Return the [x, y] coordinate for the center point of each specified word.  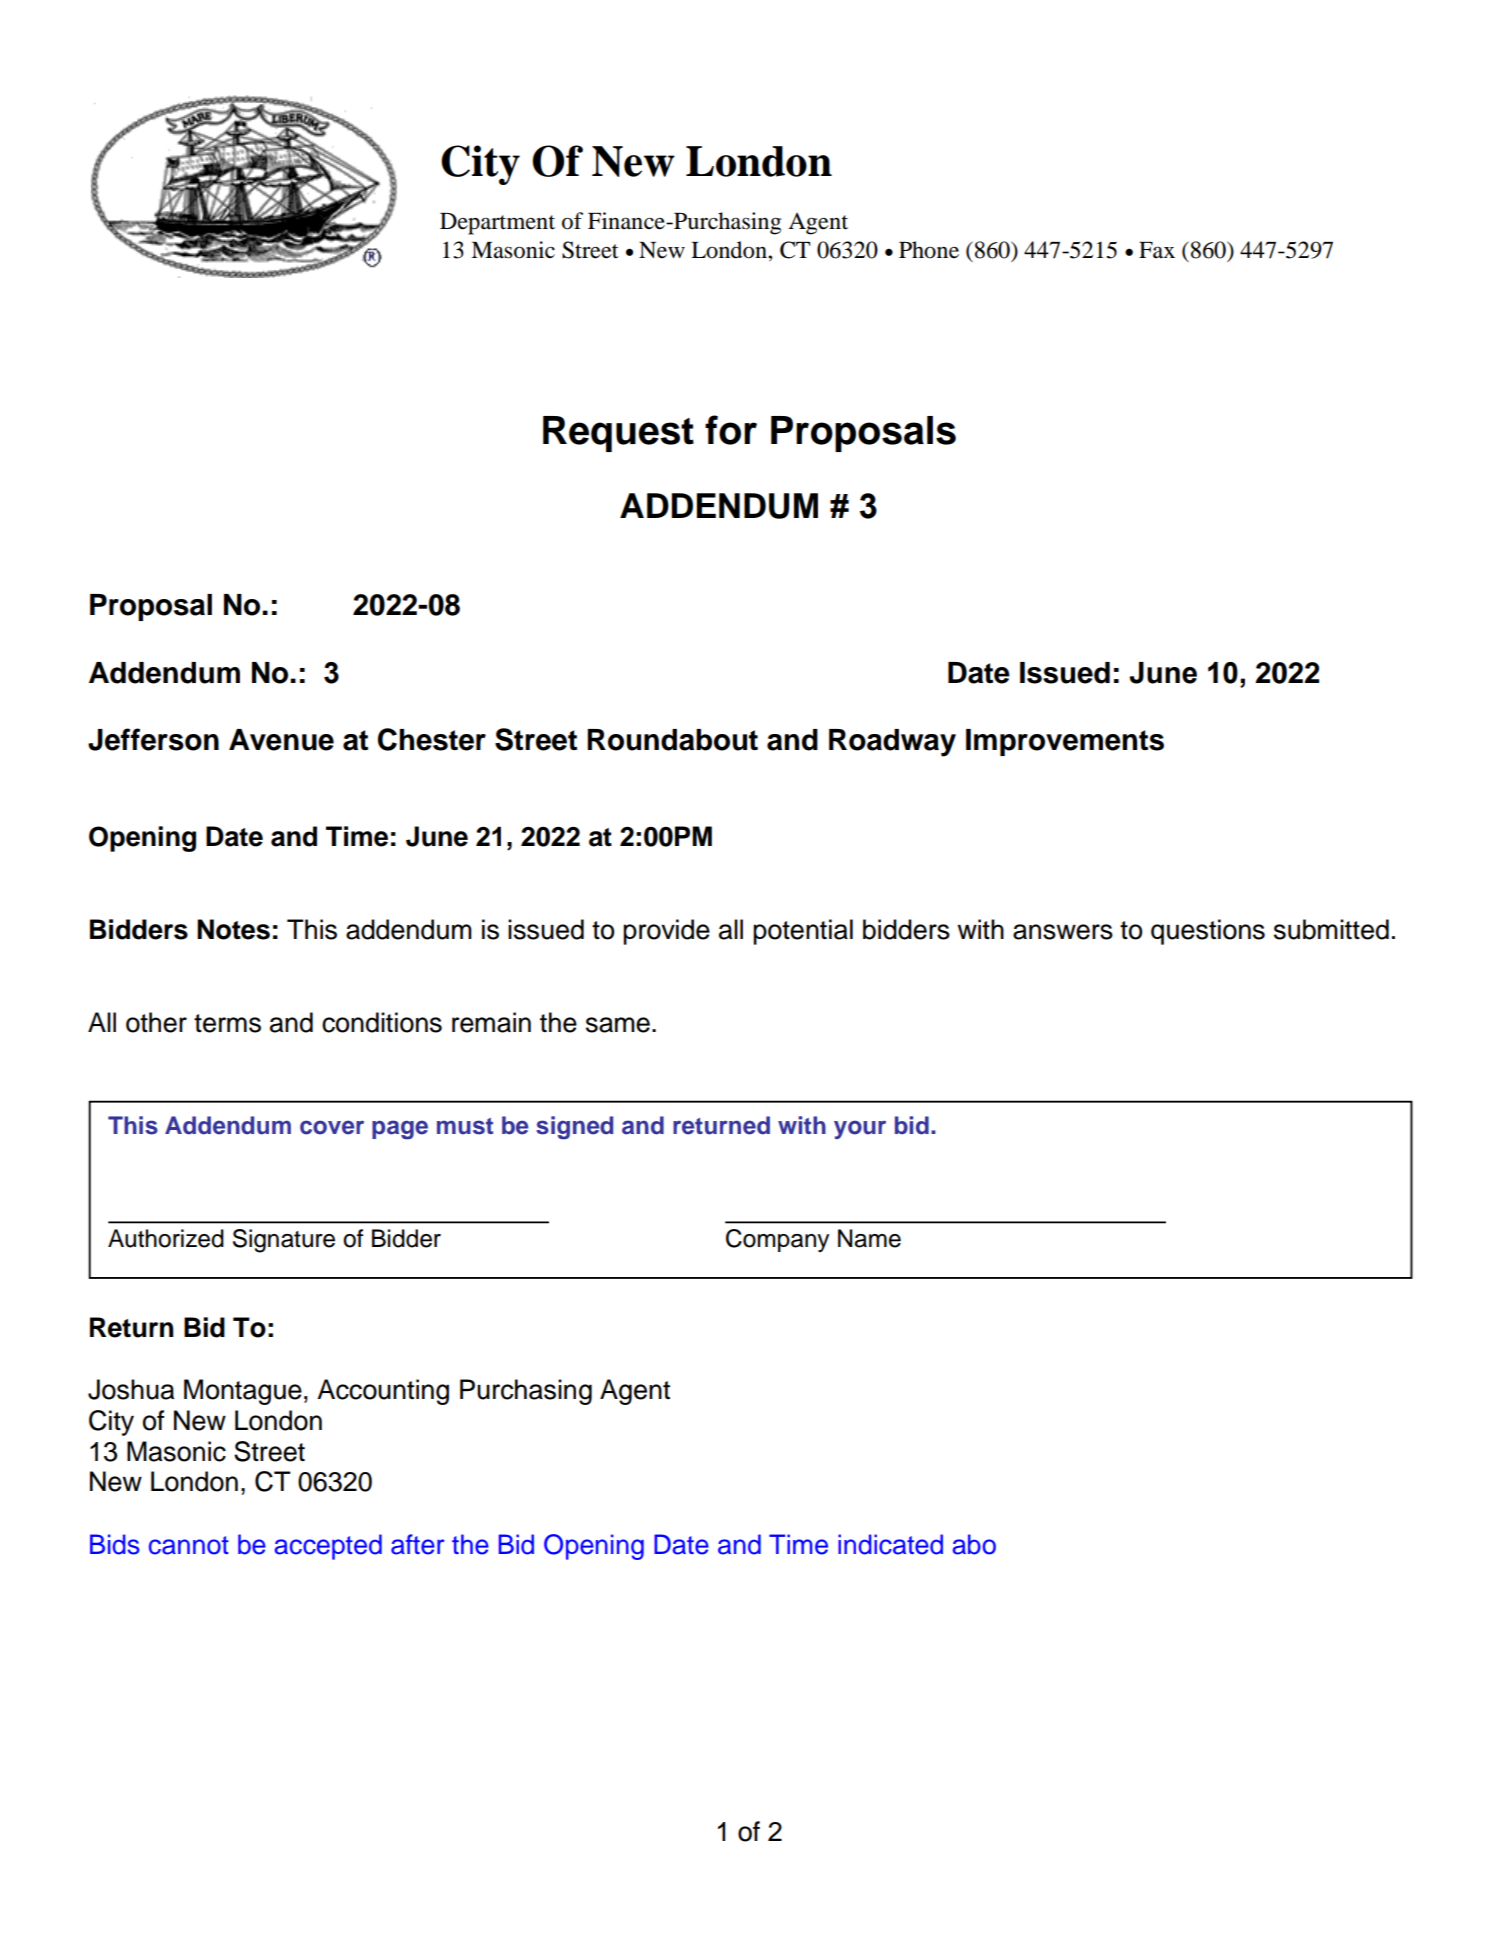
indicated [890, 1544]
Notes [233, 929]
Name [869, 1238]
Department [497, 224]
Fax [1157, 250]
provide [666, 932]
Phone [929, 250]
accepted [328, 1547]
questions [1208, 932]
